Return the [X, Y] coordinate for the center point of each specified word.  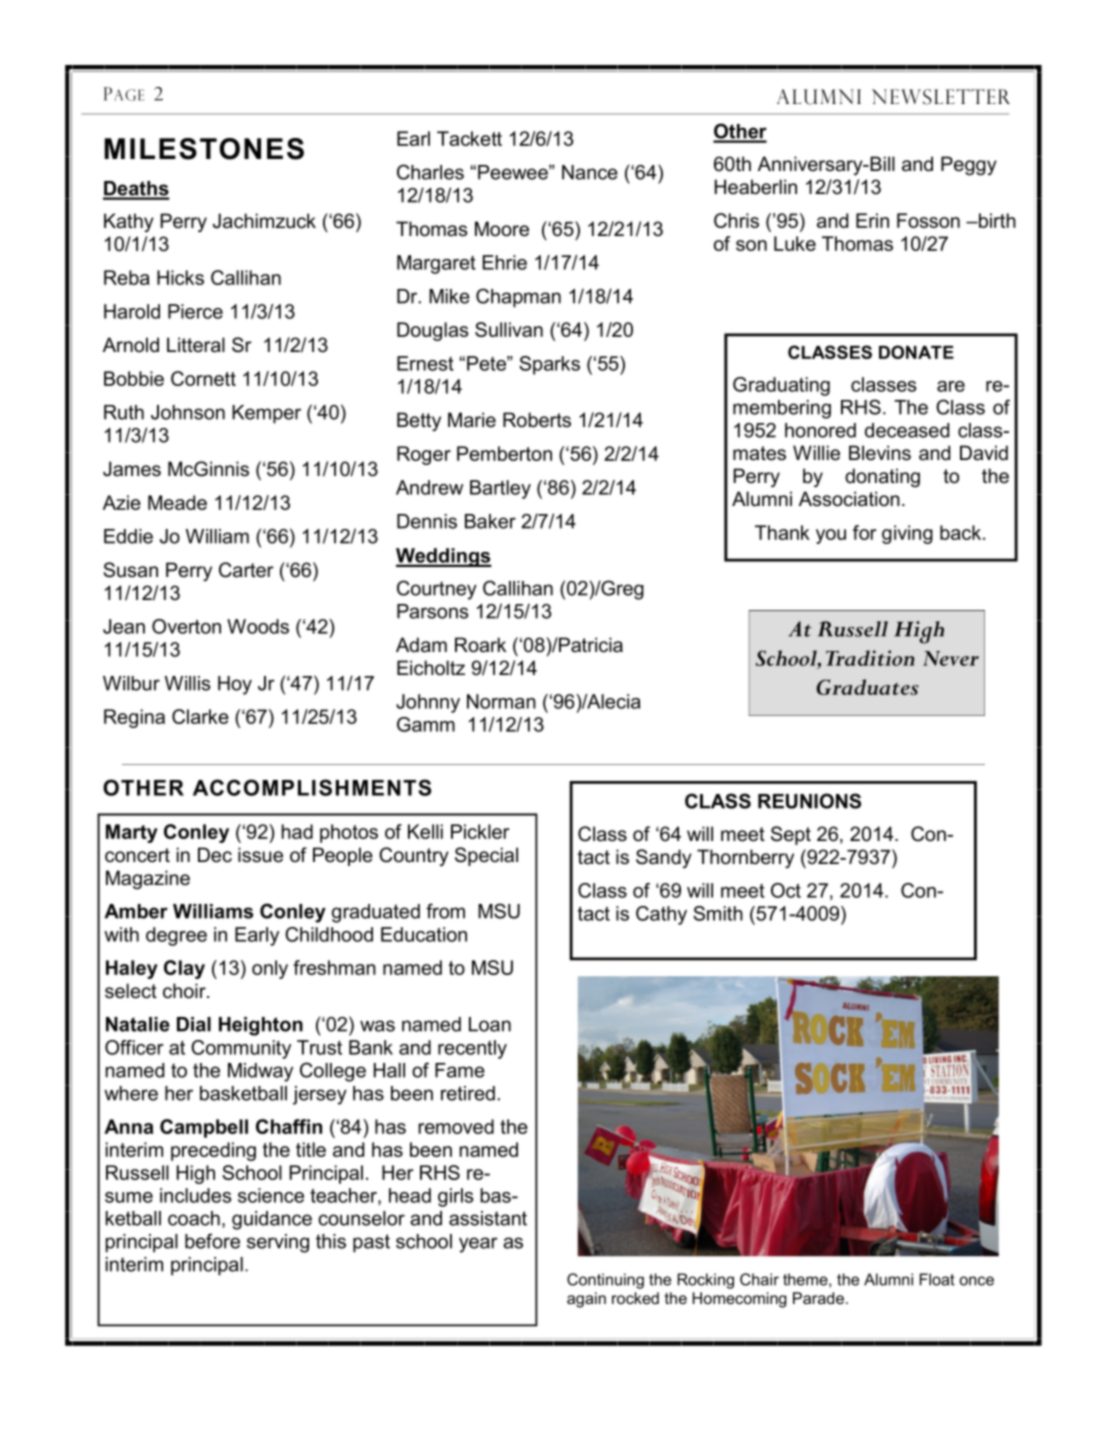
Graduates [868, 687]
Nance [590, 172]
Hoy [235, 685]
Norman [501, 701]
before [212, 1241]
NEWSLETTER [941, 97]
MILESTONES [204, 149]
